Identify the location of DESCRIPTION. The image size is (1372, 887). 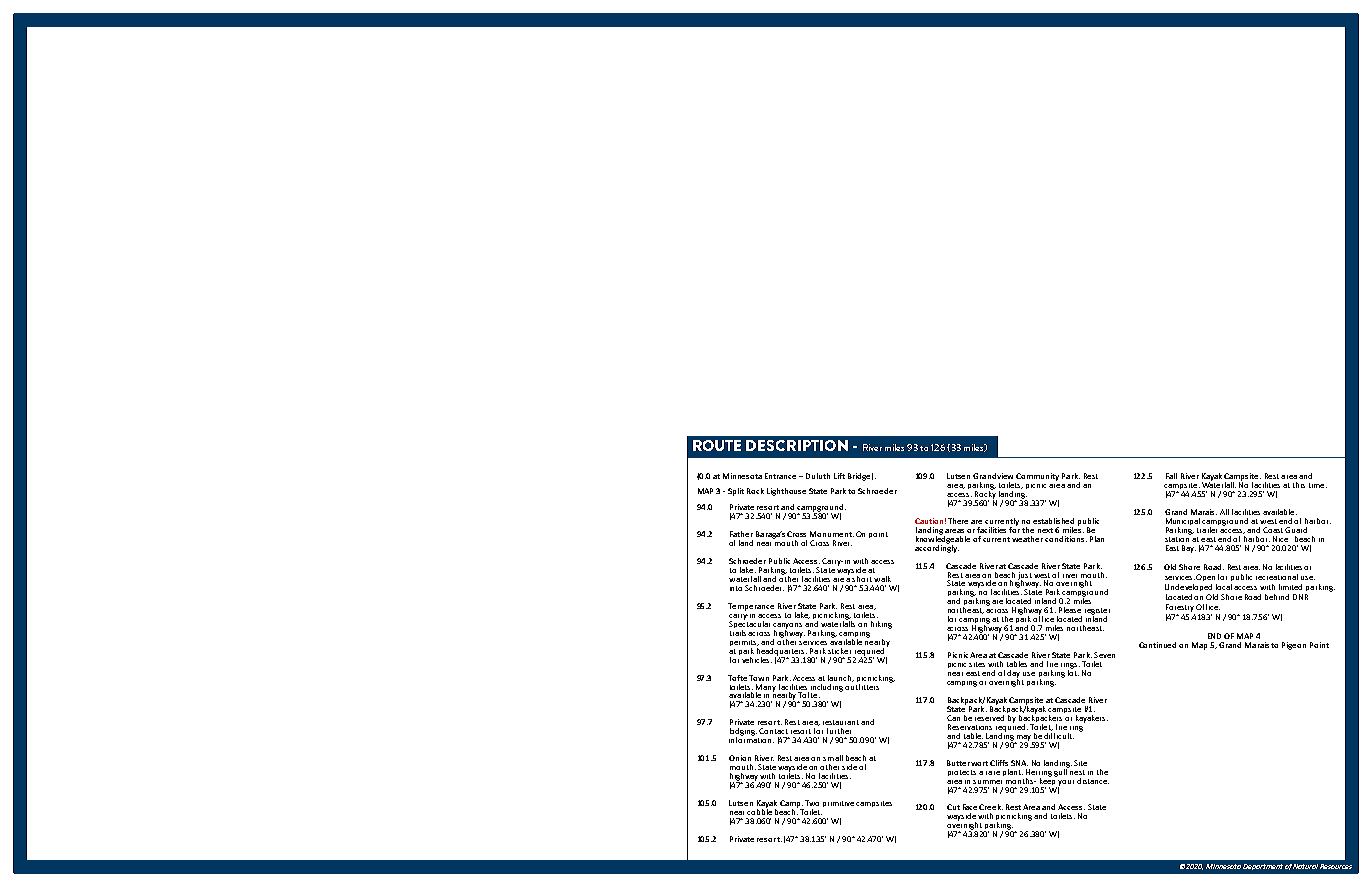
(797, 445).
